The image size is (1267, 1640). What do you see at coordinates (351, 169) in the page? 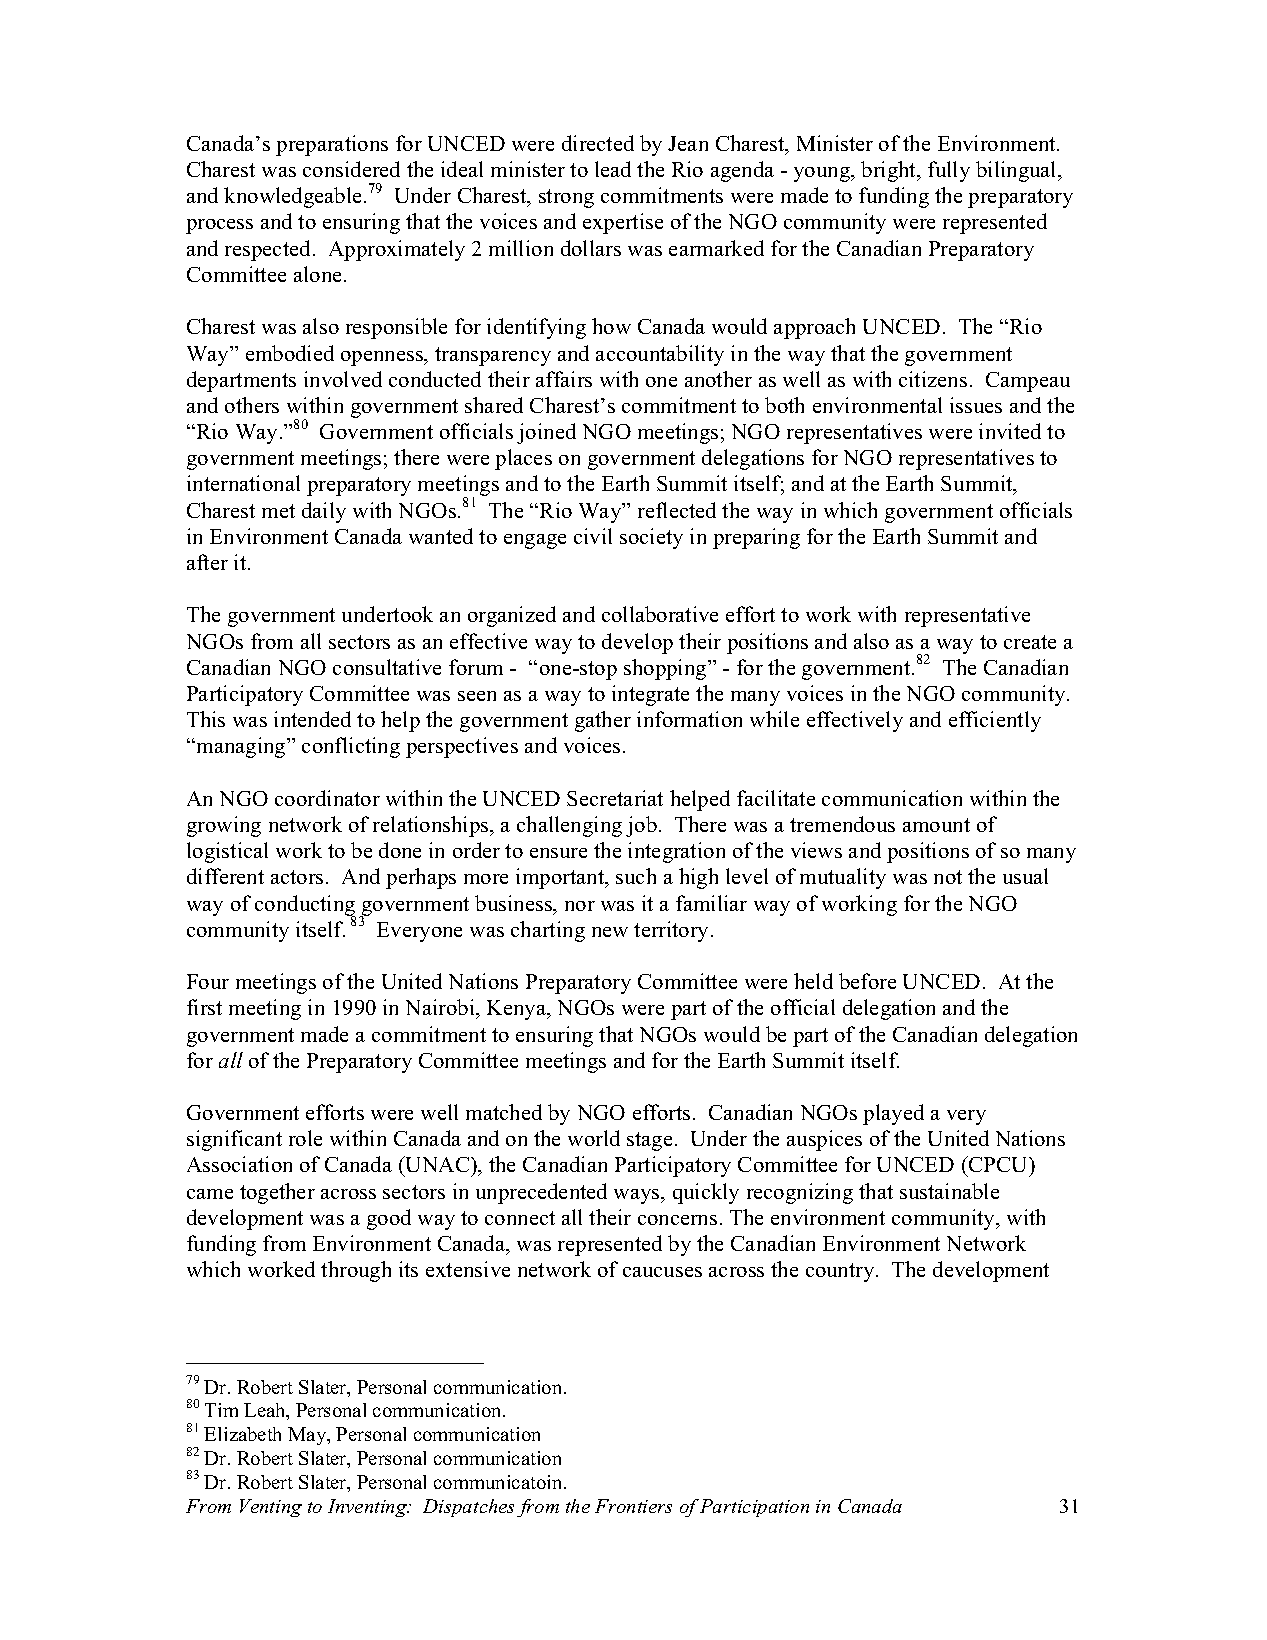
I see `considered` at bounding box center [351, 169].
